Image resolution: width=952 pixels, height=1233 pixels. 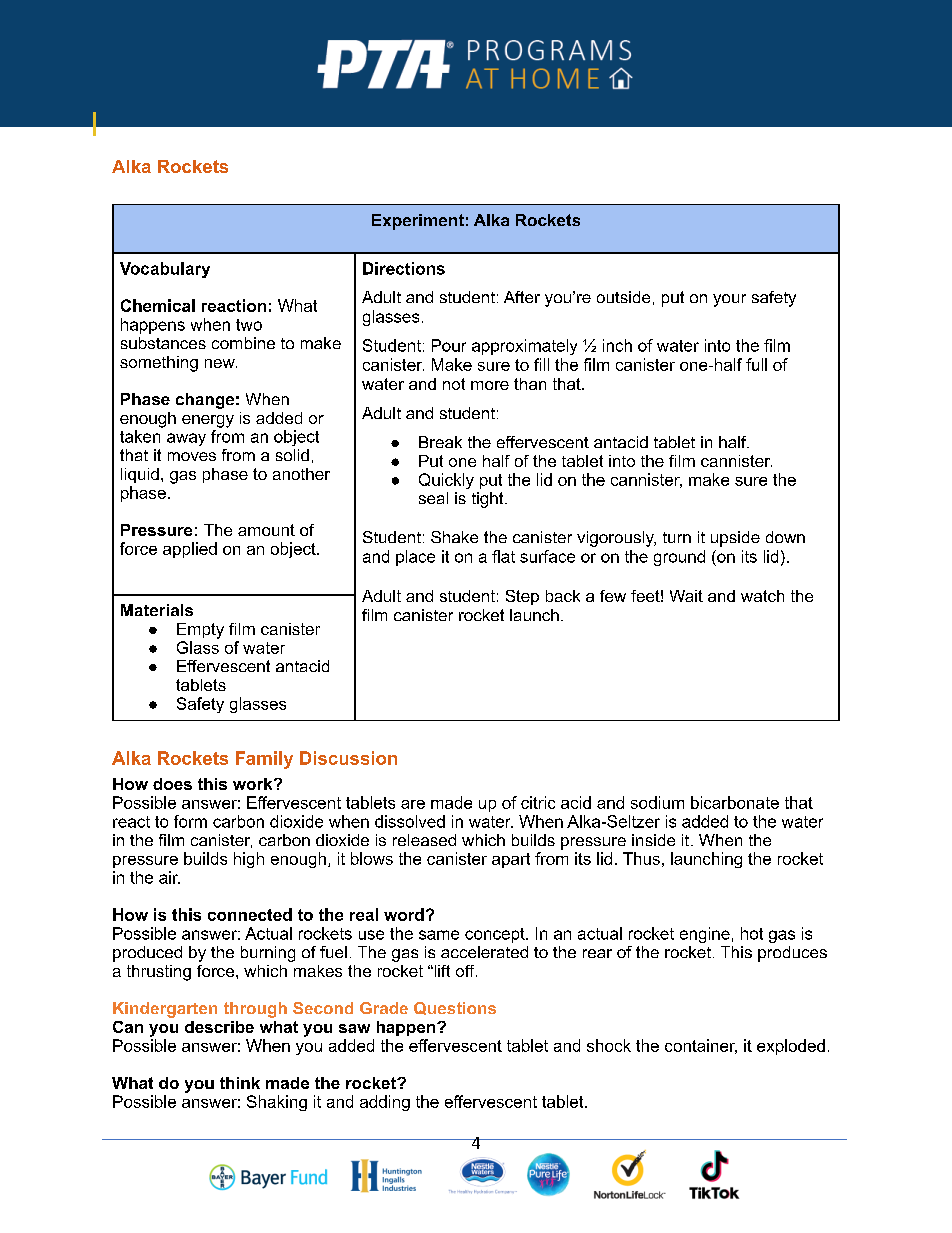 What do you see at coordinates (200, 631) in the image?
I see `Empty` at bounding box center [200, 631].
